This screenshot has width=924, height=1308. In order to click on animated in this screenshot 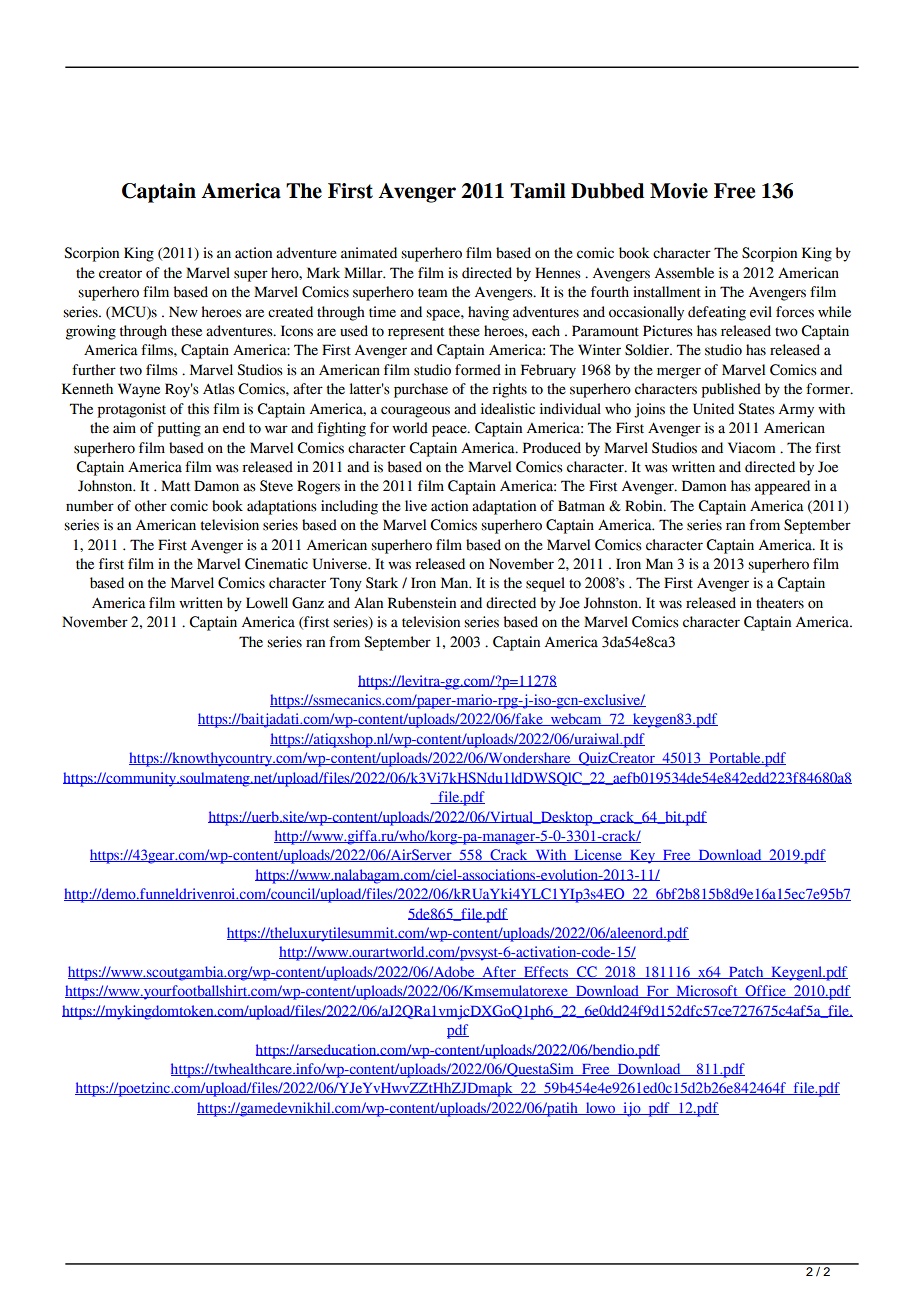, I will do `click(369, 253)`.
